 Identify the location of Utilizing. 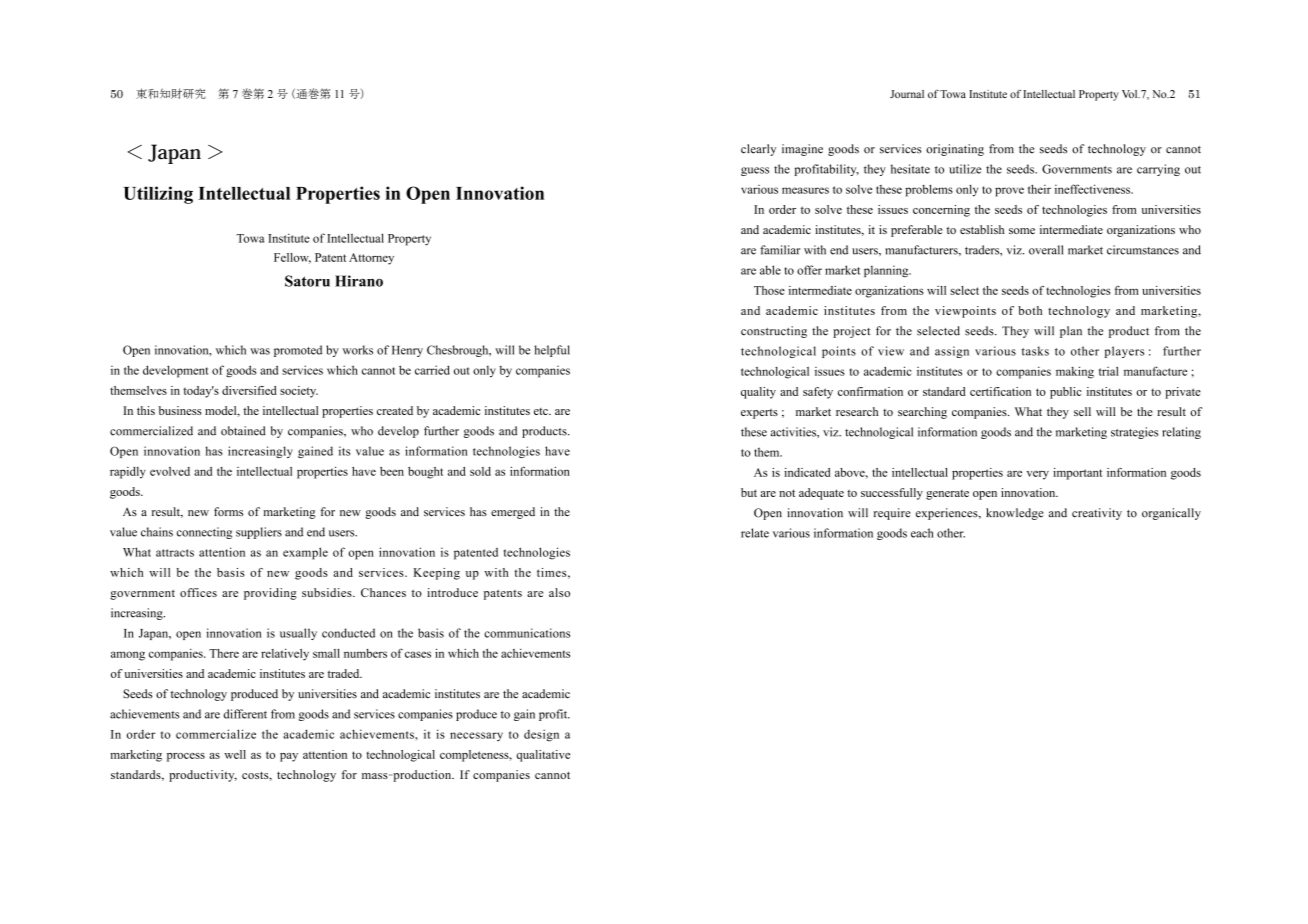
(158, 195).
